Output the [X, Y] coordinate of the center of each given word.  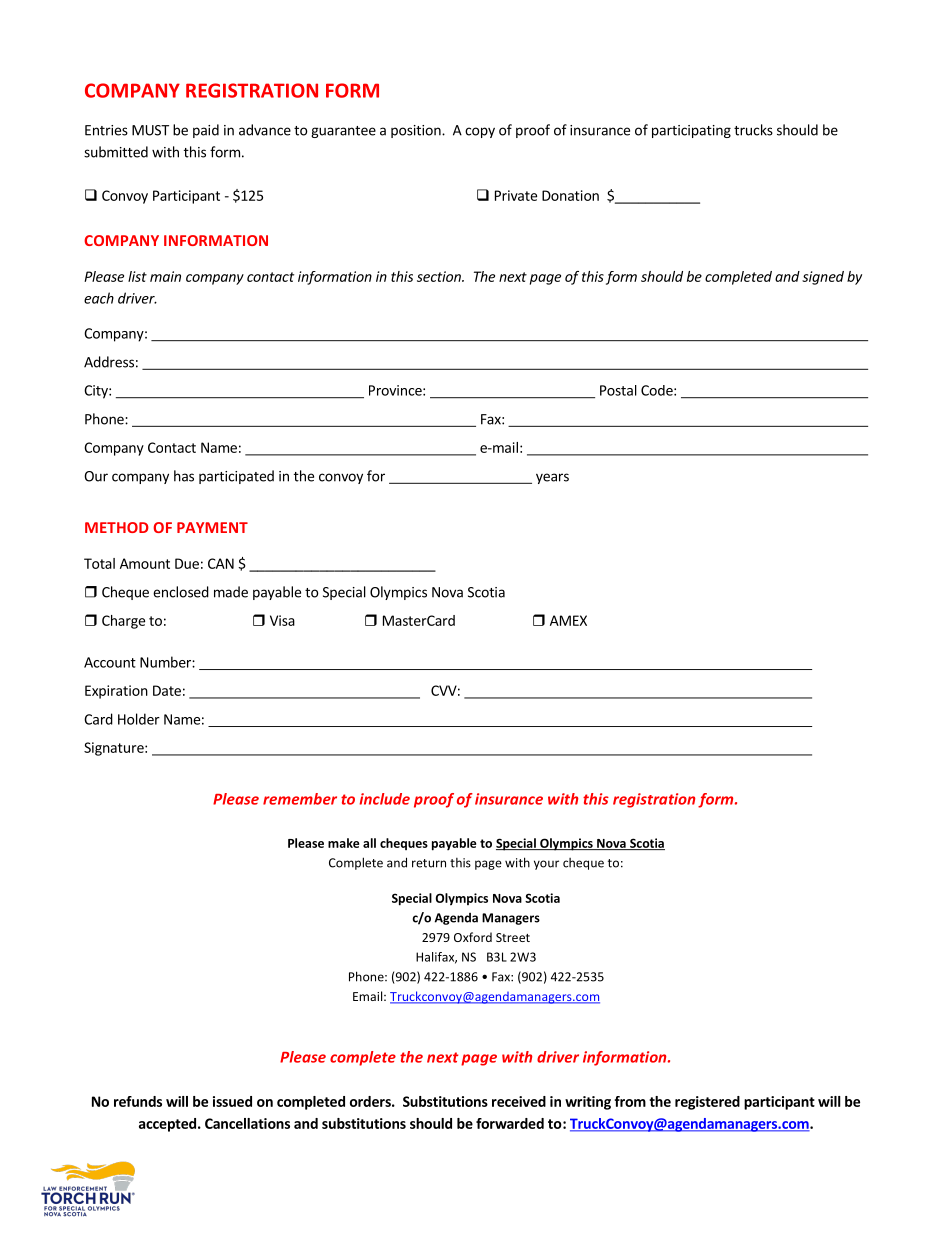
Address [109, 362]
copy [480, 132]
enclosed [181, 592]
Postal [618, 390]
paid [206, 131]
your [546, 865]
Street [513, 937]
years [552, 478]
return [429, 863]
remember [300, 799]
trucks [753, 130]
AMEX [568, 620]
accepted [167, 1125]
